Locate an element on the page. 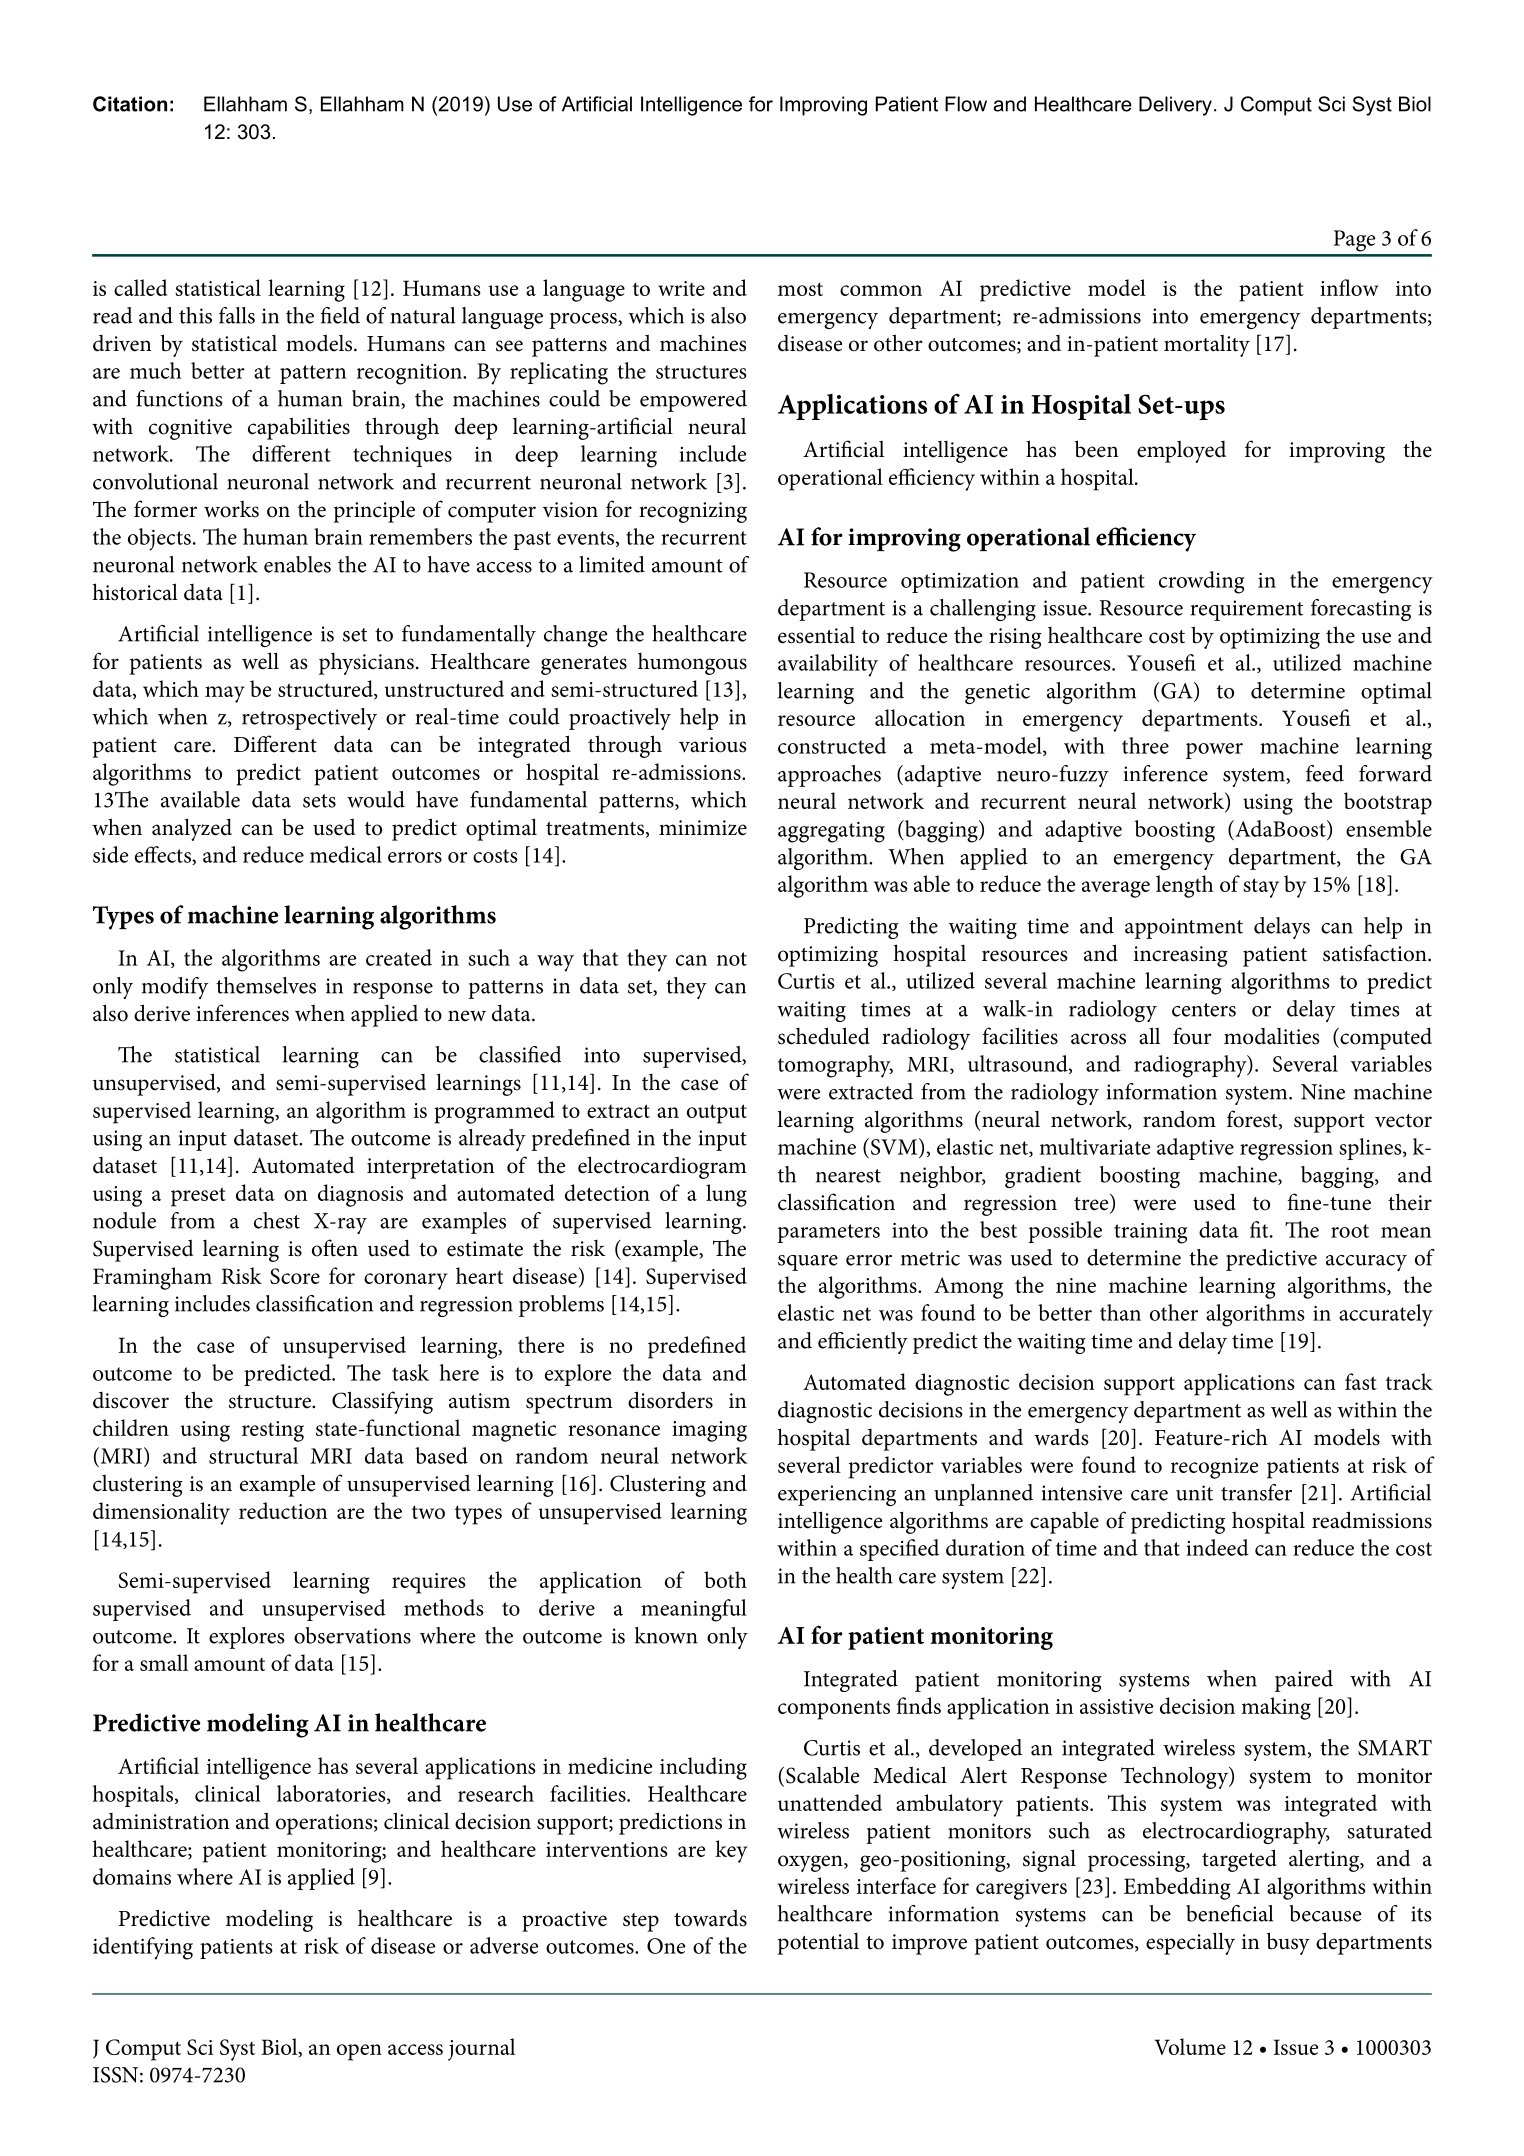  sets is located at coordinates (319, 801).
